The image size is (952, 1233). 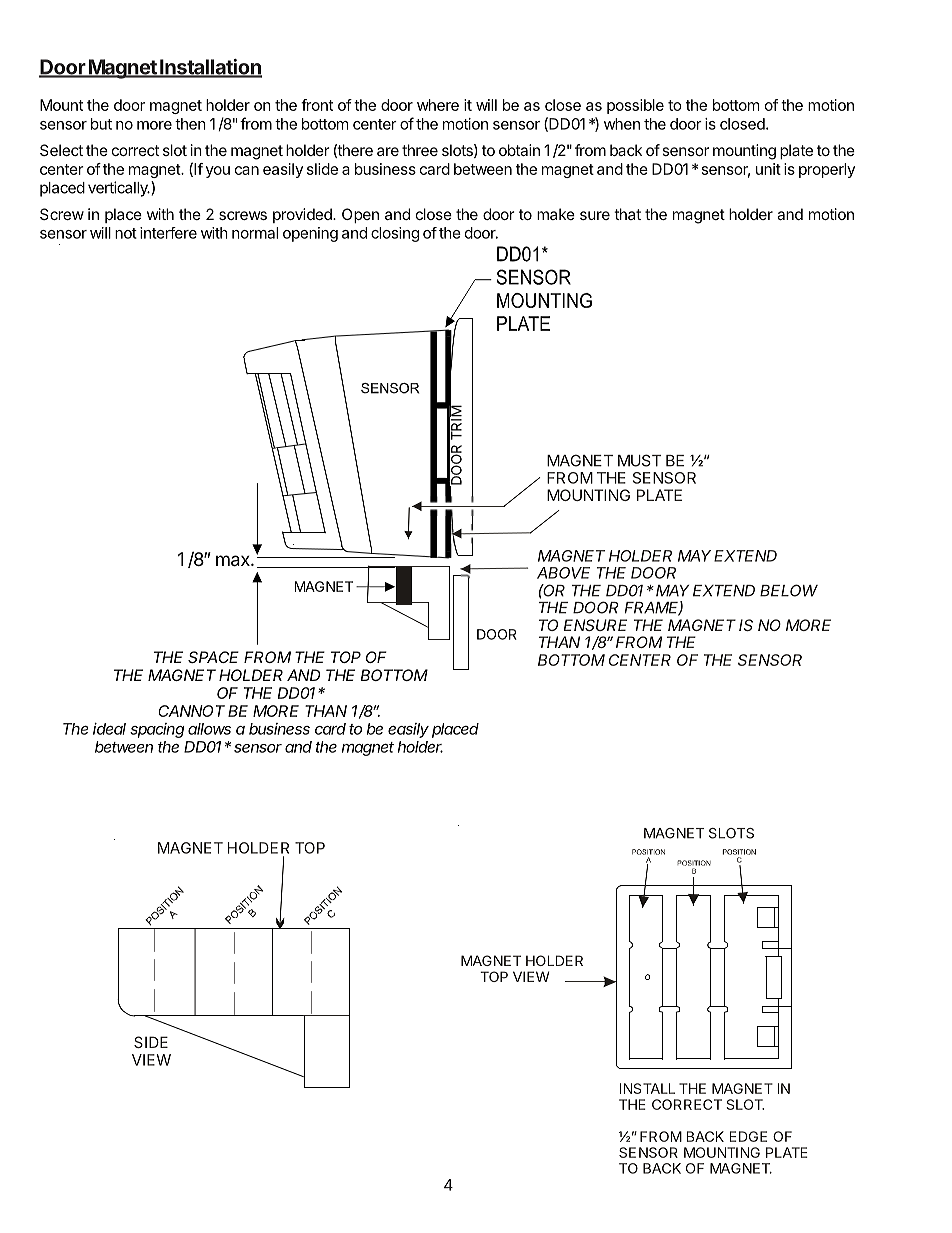 I want to click on unit, so click(x=768, y=169).
